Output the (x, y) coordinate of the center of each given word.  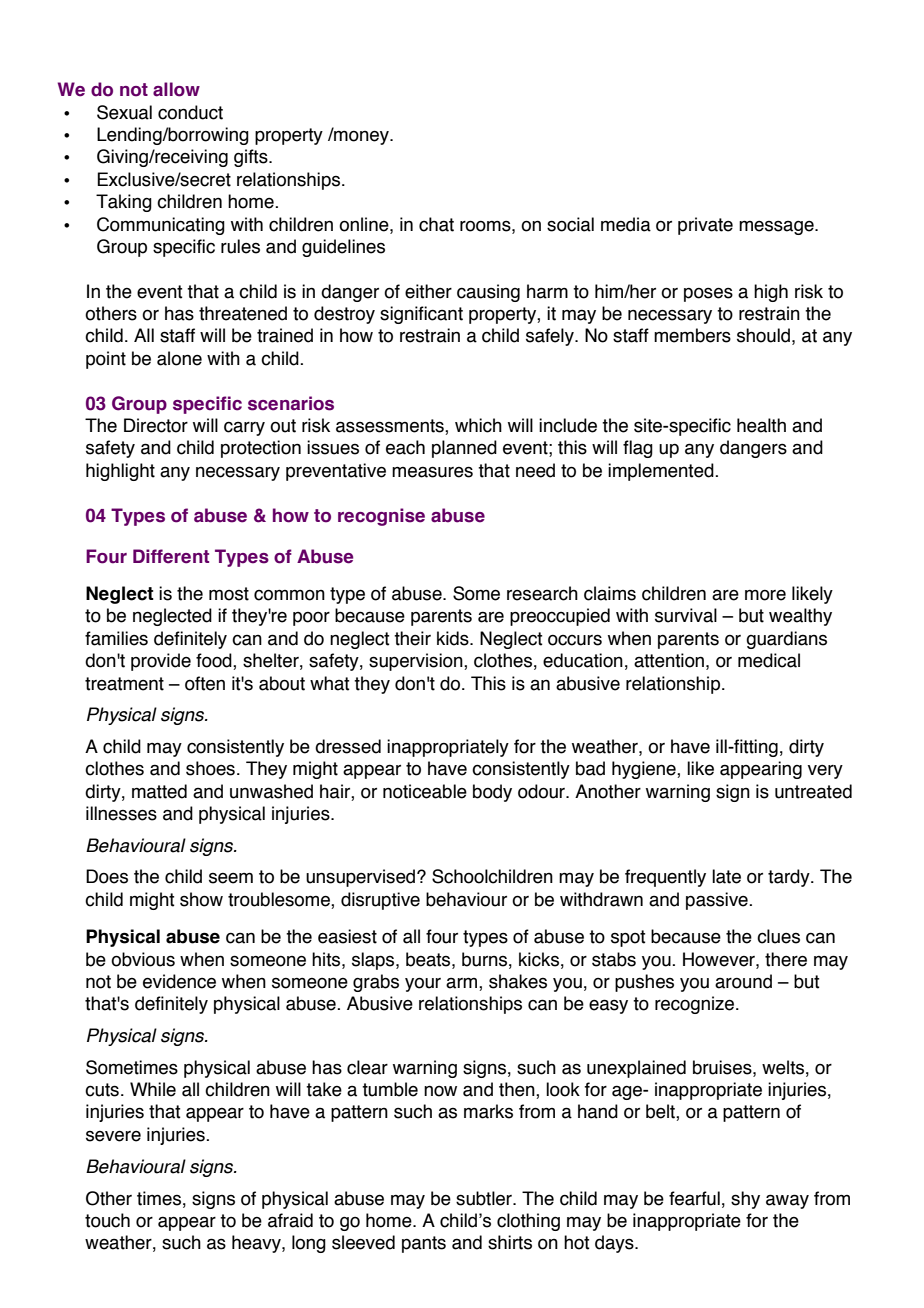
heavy (257, 1244)
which (478, 425)
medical (769, 660)
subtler (485, 1198)
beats (429, 959)
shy (745, 1200)
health (761, 425)
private (705, 226)
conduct (190, 112)
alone (179, 358)
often (205, 683)
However (720, 959)
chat (436, 224)
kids (454, 638)
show (201, 899)
